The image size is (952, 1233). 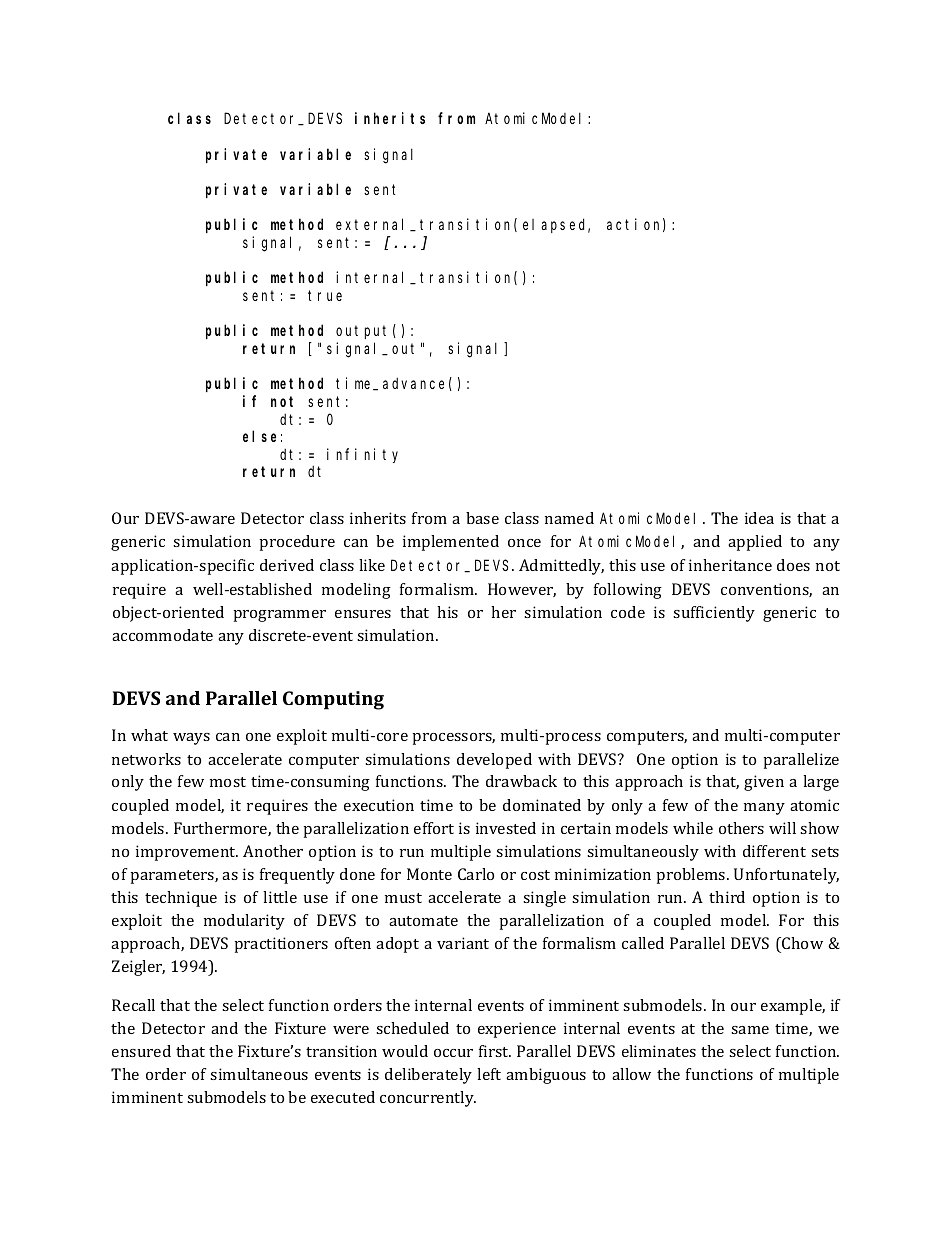 I want to click on idea, so click(x=759, y=518).
